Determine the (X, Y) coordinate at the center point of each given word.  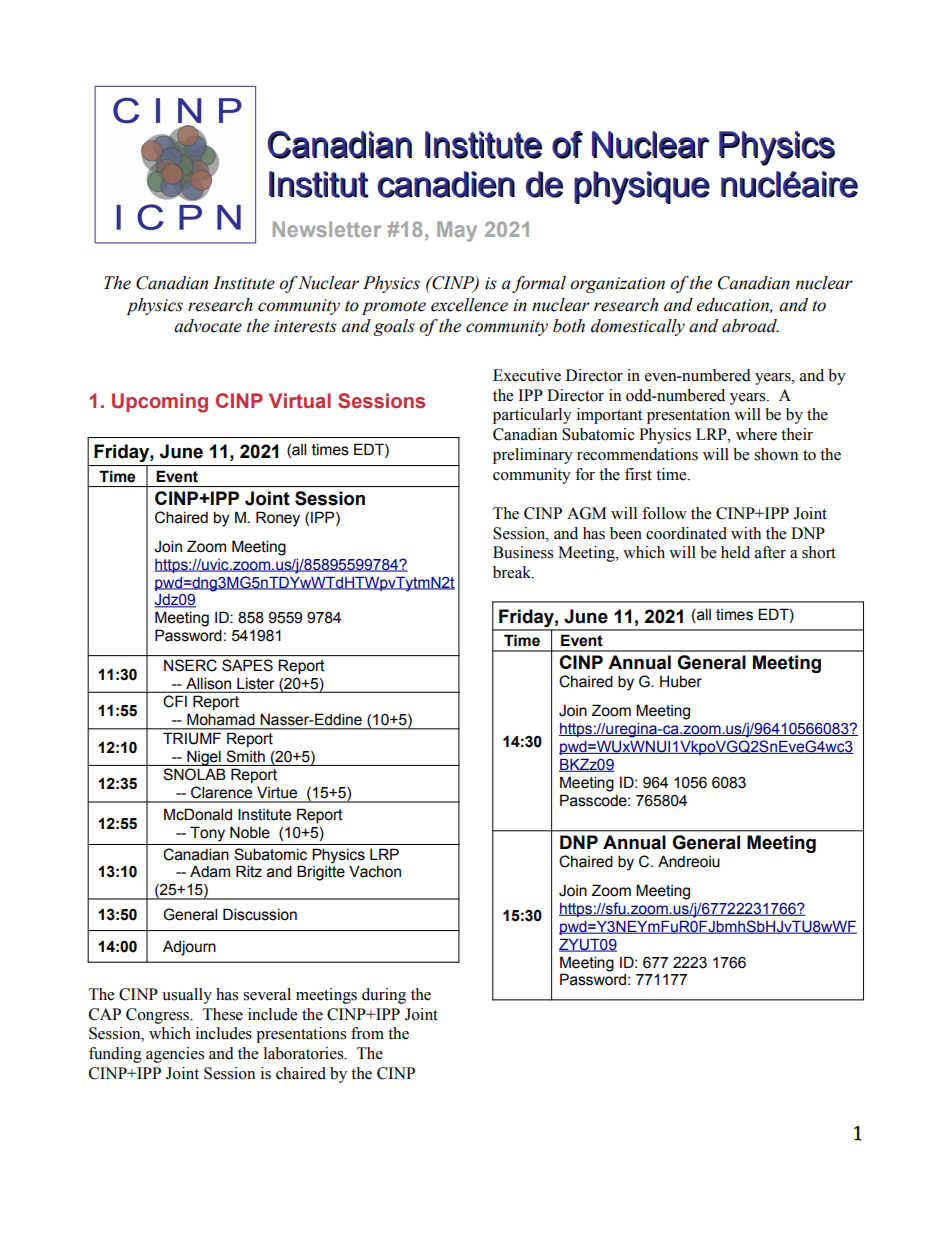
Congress (158, 1016)
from (367, 1033)
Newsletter (327, 229)
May (457, 231)
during (384, 996)
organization (617, 285)
